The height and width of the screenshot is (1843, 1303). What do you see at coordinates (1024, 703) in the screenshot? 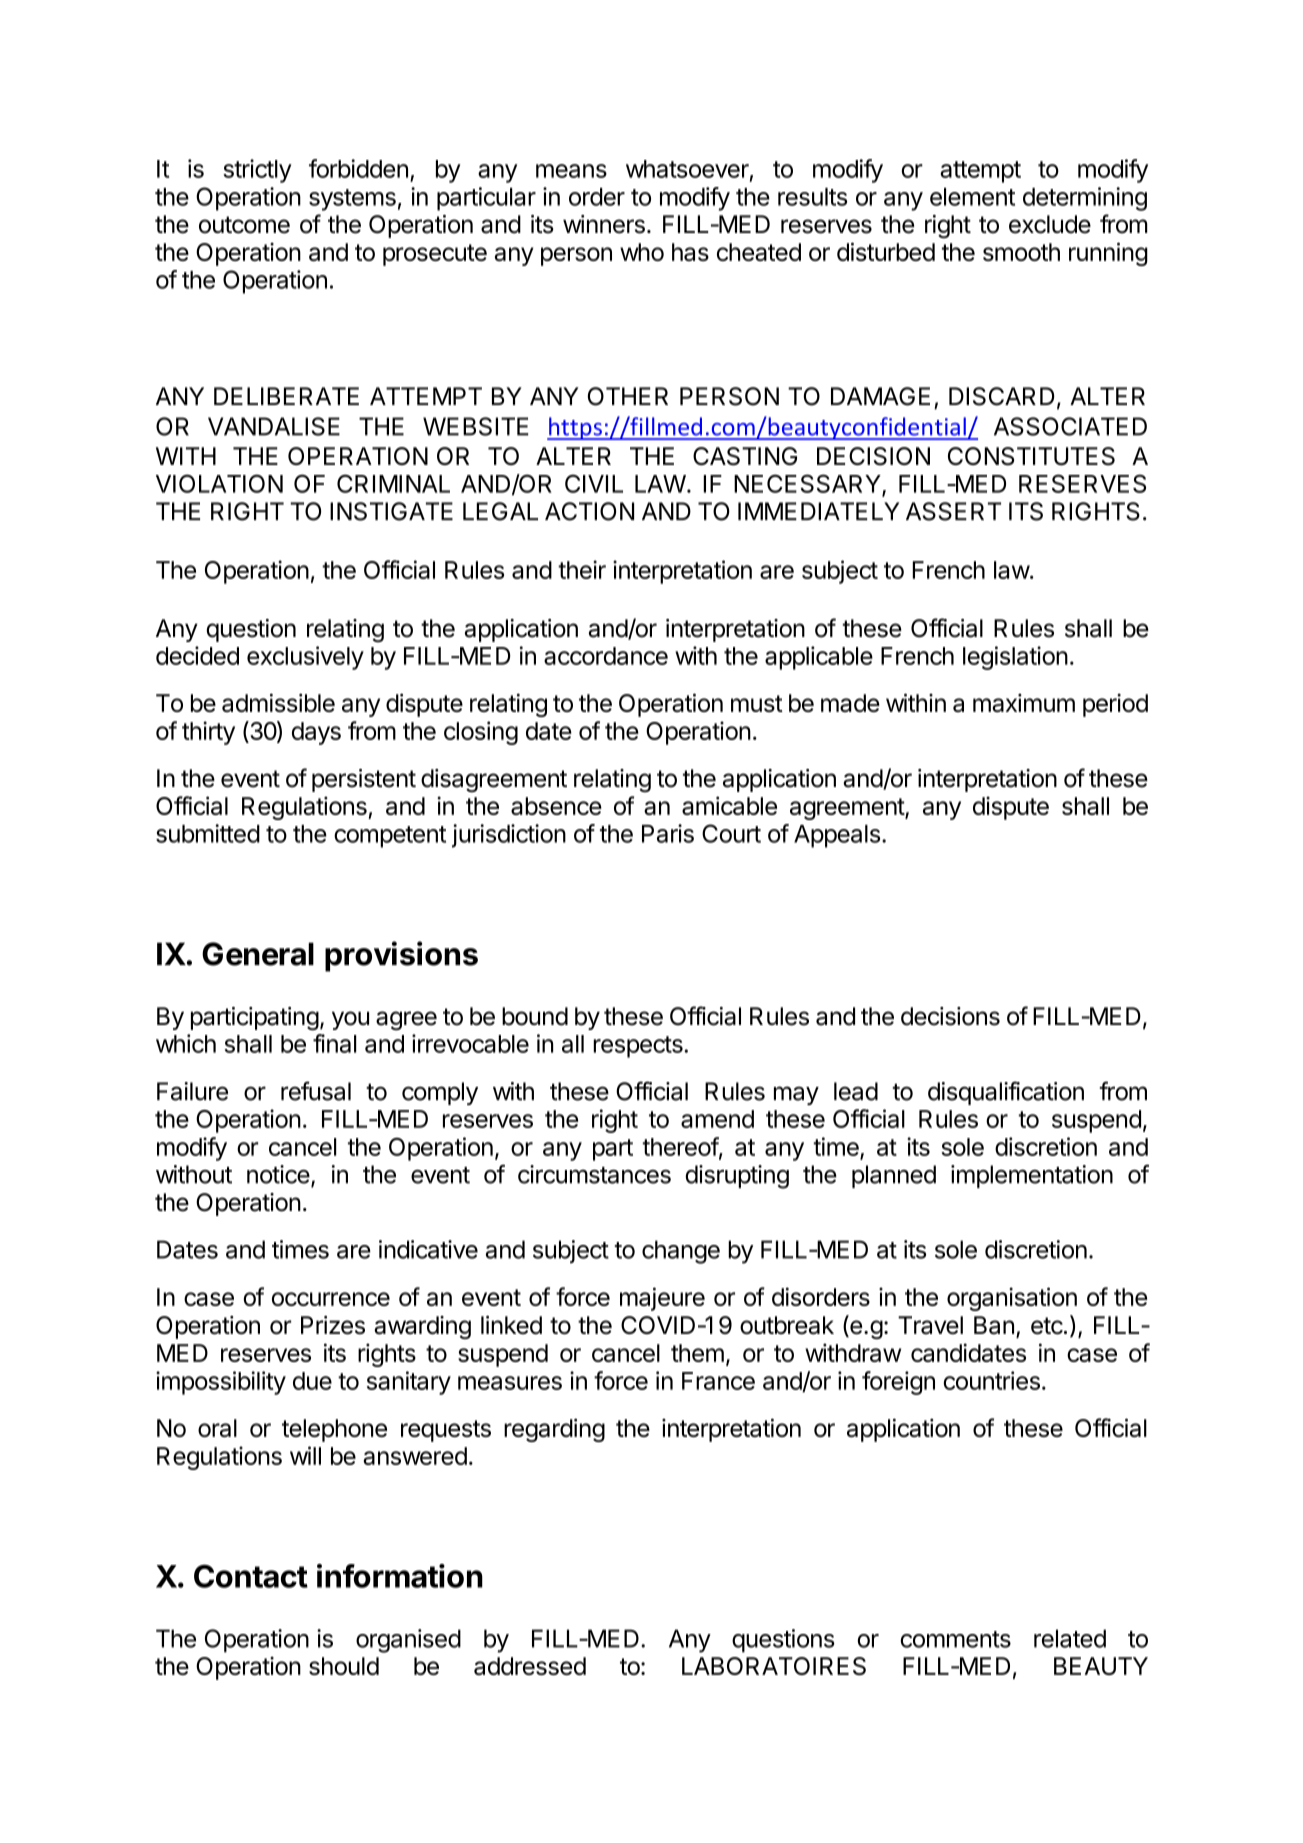
I see `maximum` at bounding box center [1024, 703].
